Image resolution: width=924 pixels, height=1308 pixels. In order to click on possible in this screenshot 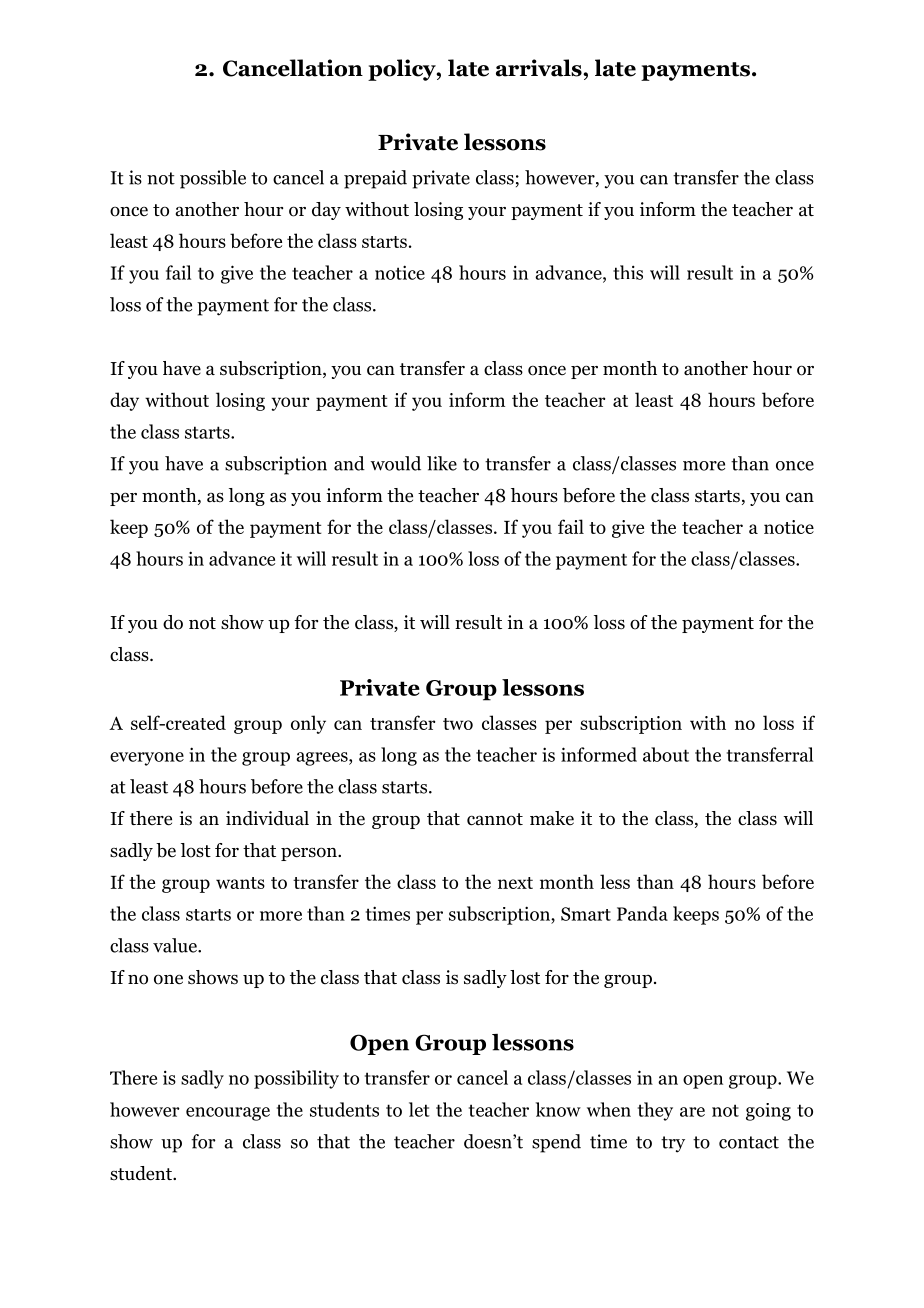, I will do `click(213, 179)`.
